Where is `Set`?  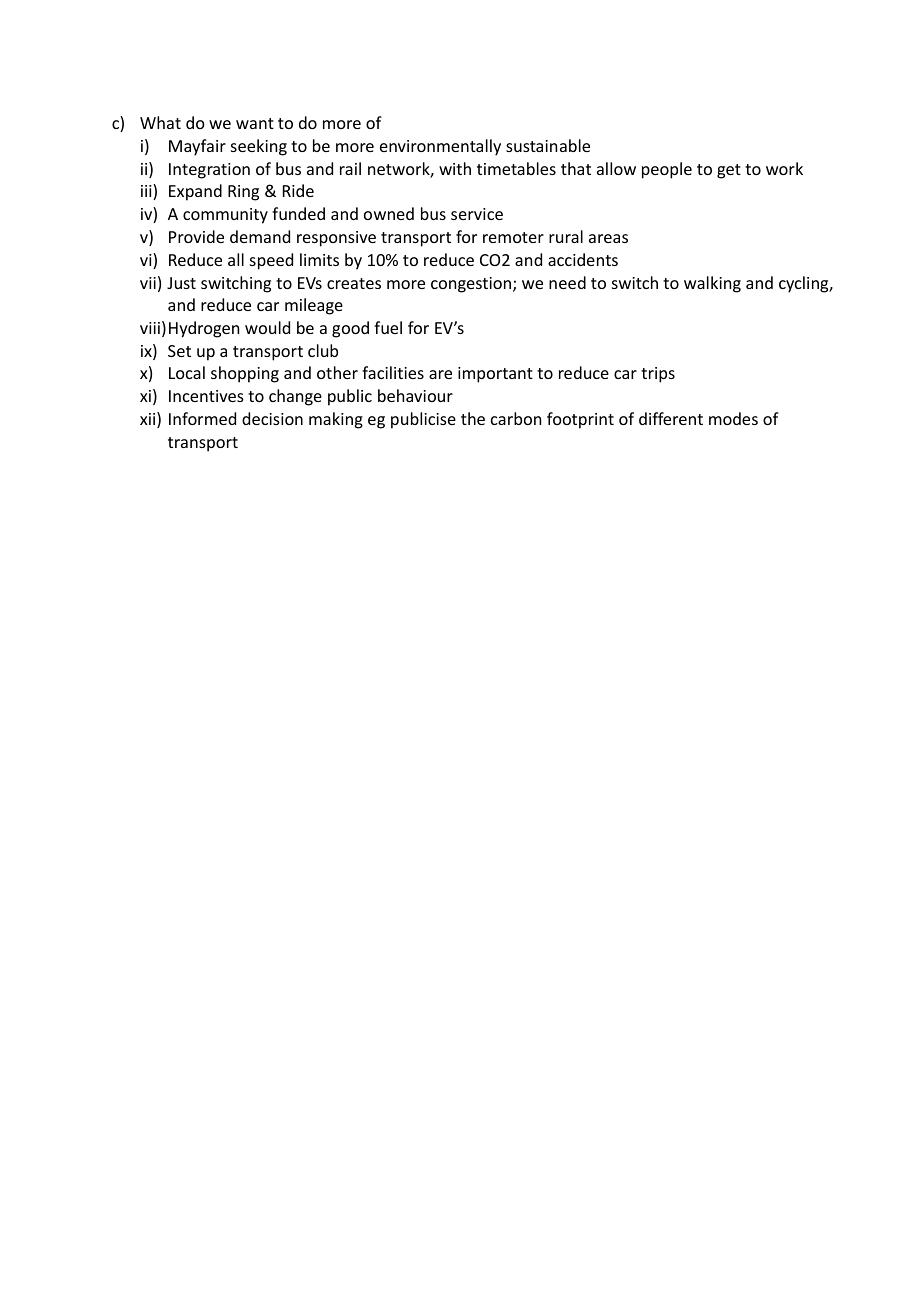
Set is located at coordinates (179, 351).
